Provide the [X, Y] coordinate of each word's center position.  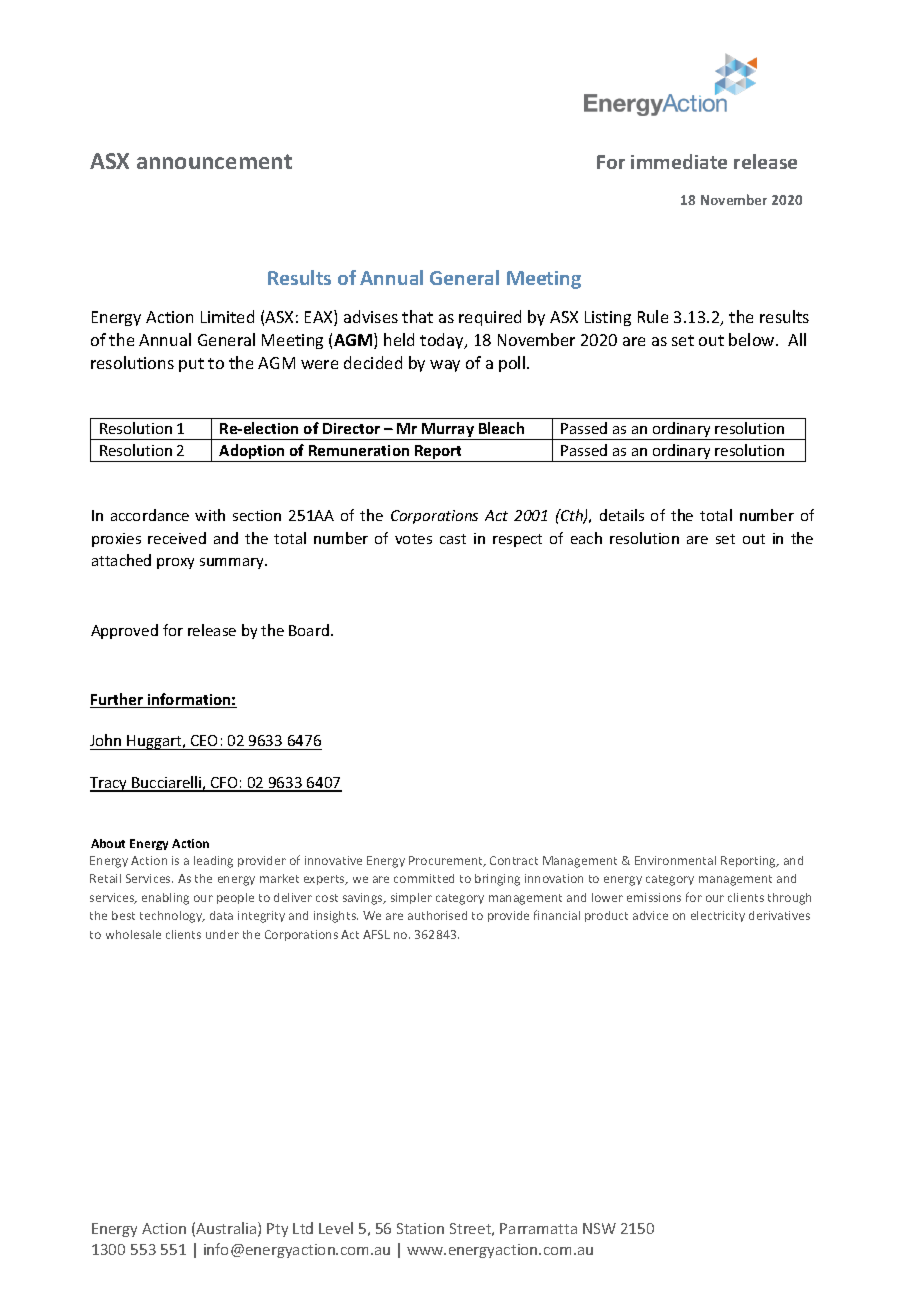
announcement [214, 161]
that [417, 316]
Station [420, 1228]
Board [309, 630]
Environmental [675, 860]
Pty [277, 1230]
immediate [679, 161]
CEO [204, 740]
